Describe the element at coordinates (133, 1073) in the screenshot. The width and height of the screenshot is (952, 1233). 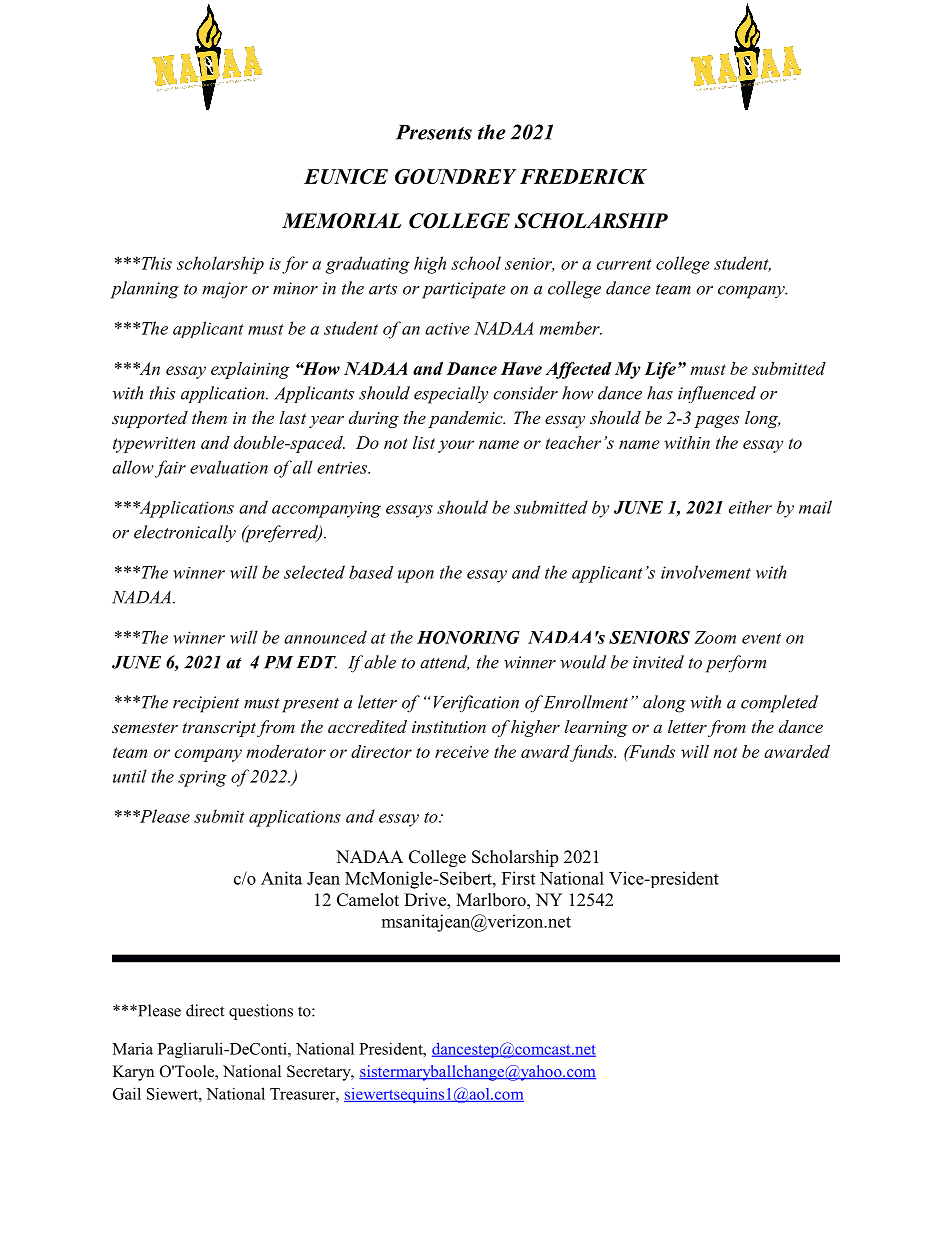
I see `Karyn` at that location.
